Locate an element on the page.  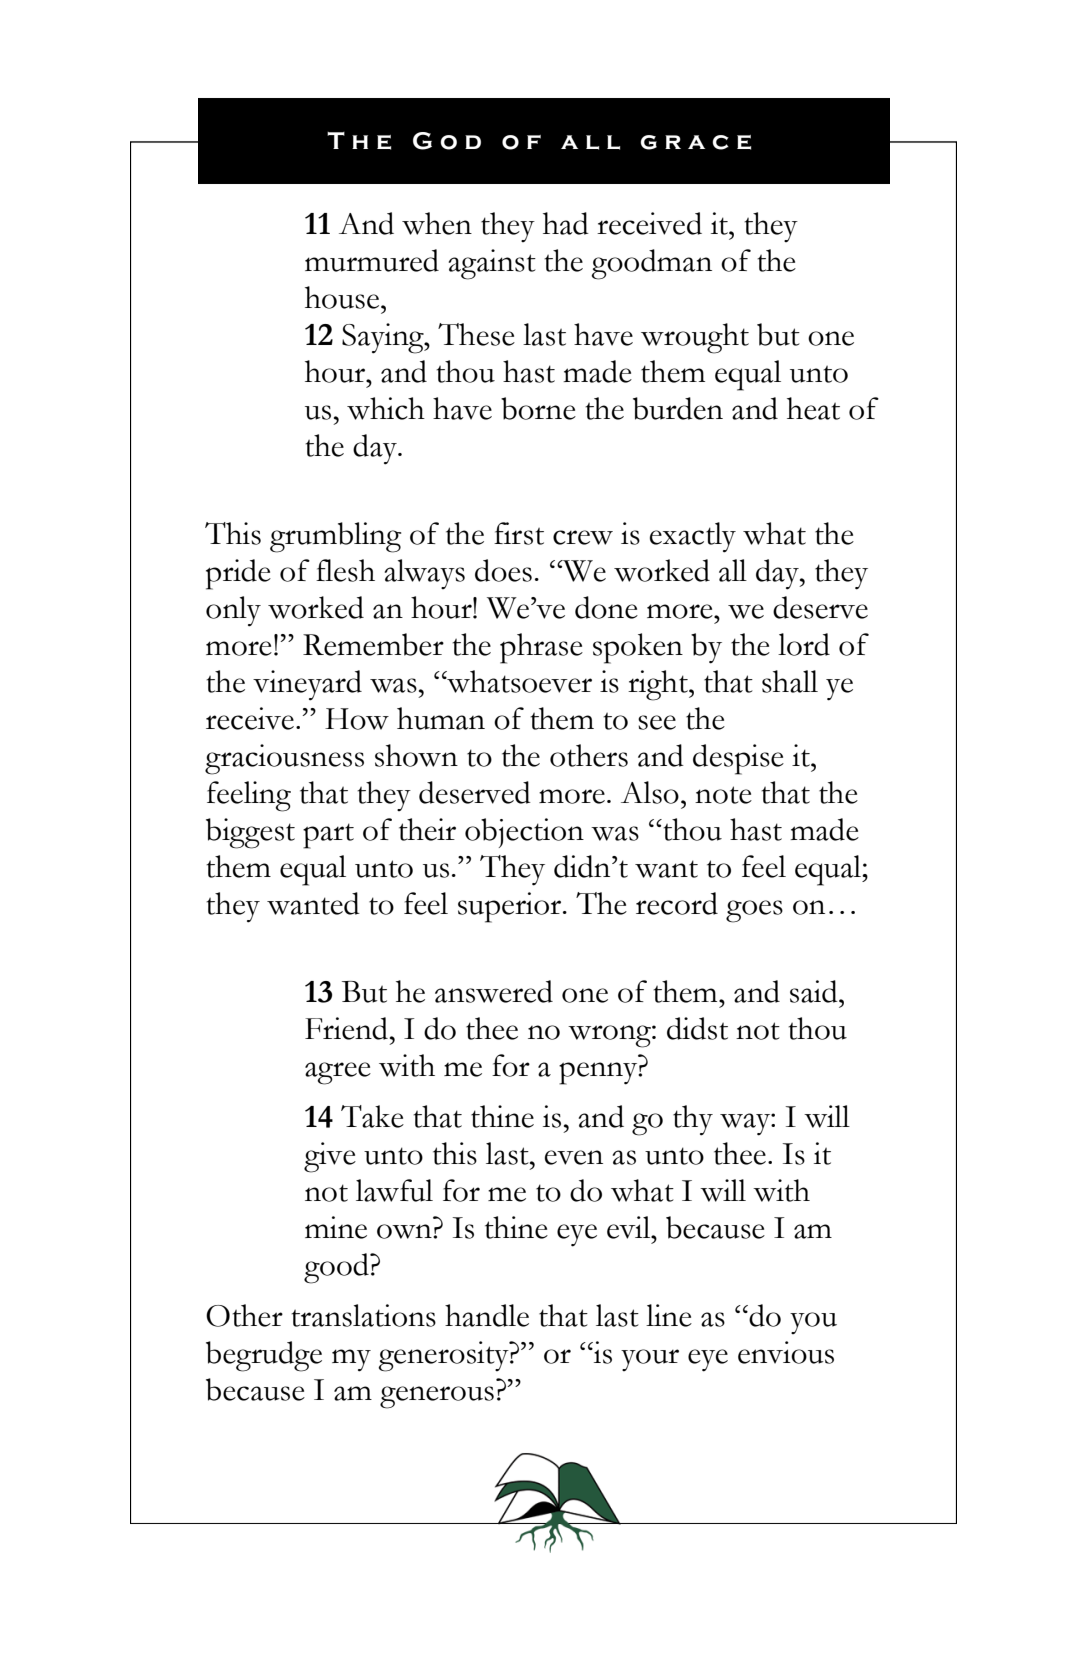
wrought is located at coordinates (695, 338).
